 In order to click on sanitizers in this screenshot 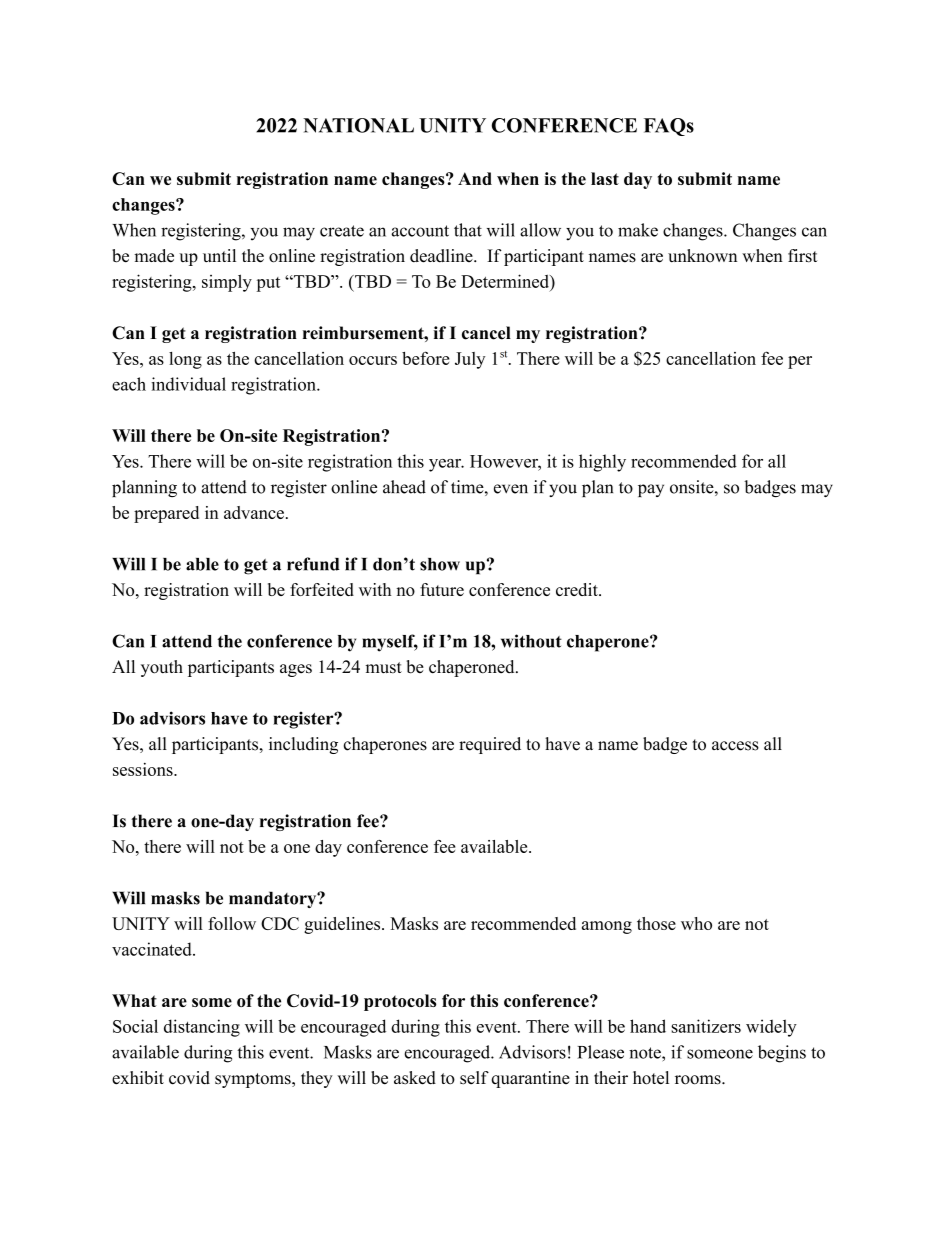, I will do `click(706, 1026)`.
